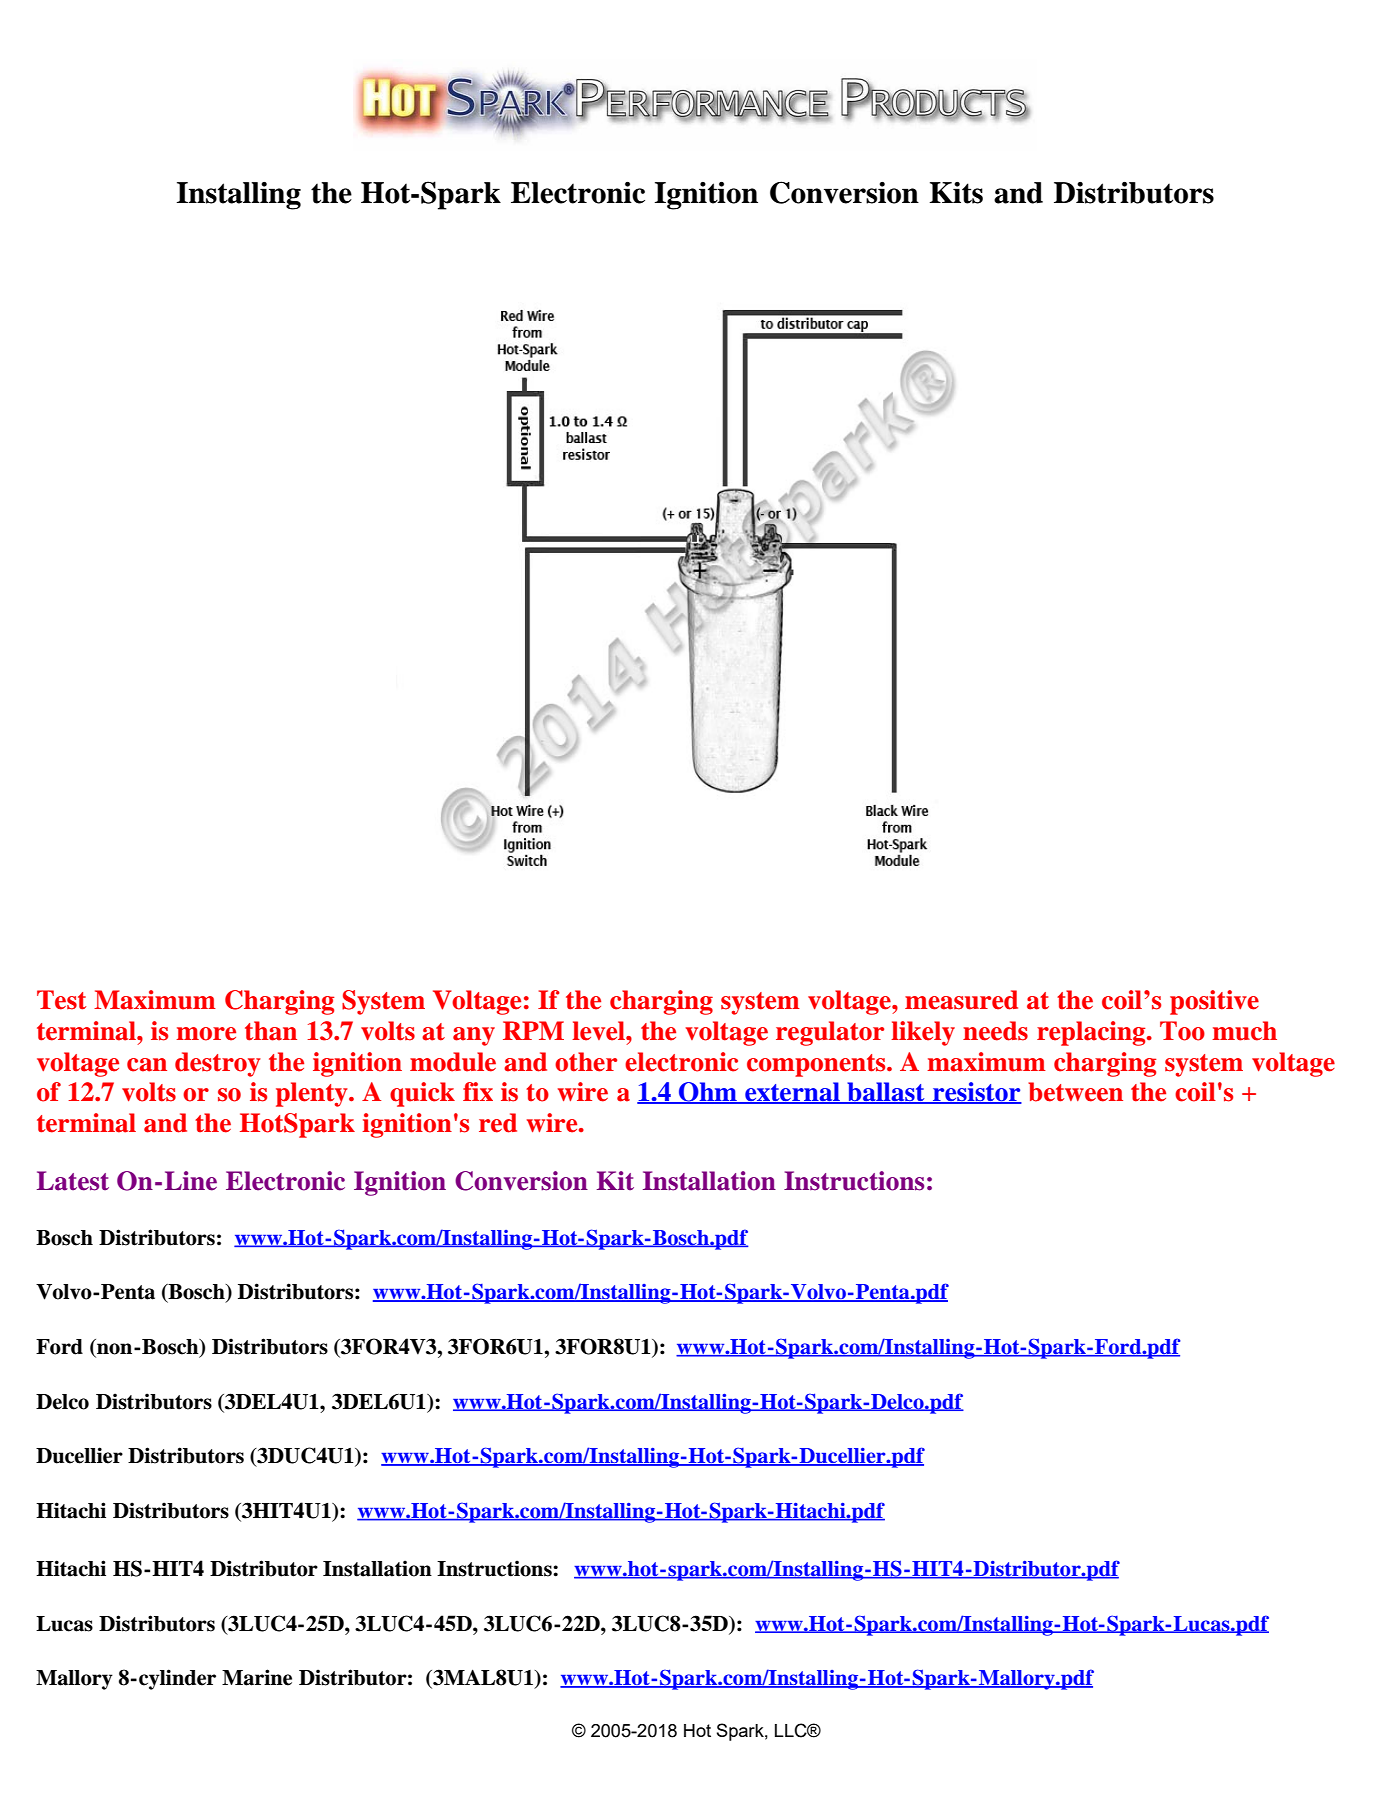  I want to click on between, so click(1075, 1092).
